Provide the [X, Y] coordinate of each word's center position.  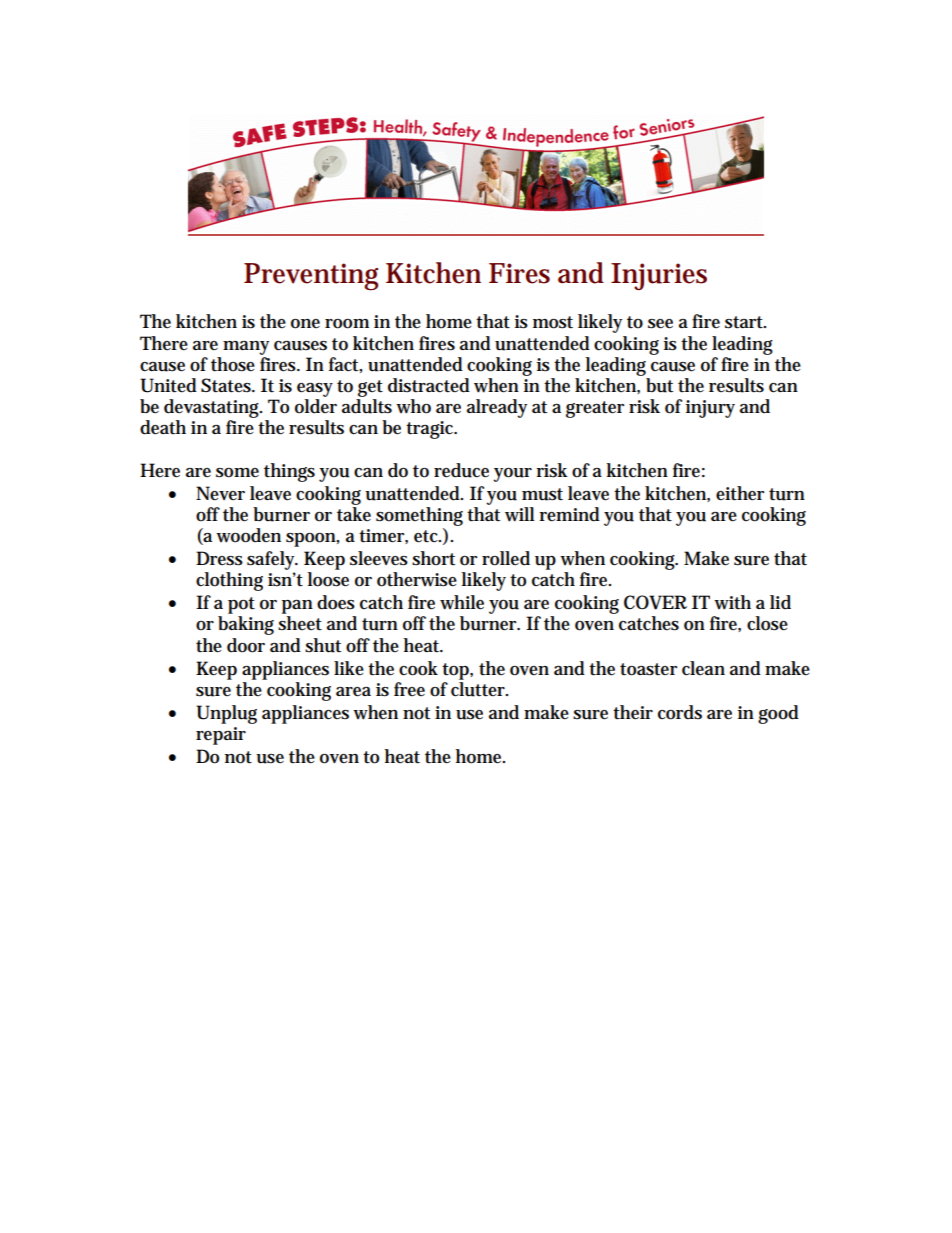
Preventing [311, 276]
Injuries [659, 276]
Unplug [226, 714]
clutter [479, 689]
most [553, 322]
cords [680, 712]
